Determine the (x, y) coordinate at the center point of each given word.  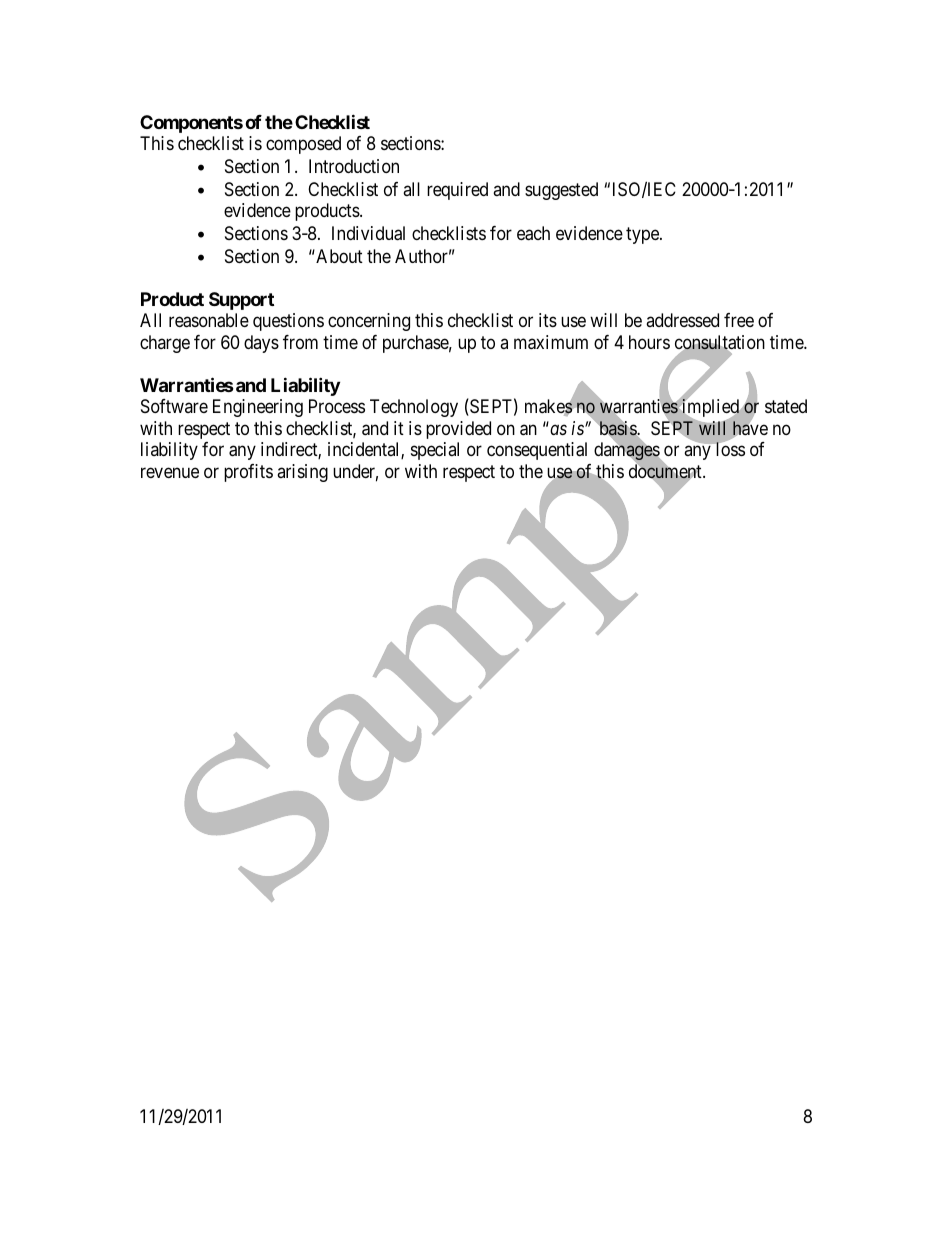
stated (786, 406)
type (643, 235)
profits (248, 473)
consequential (537, 451)
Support (241, 301)
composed (303, 145)
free (739, 320)
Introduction (354, 166)
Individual (368, 233)
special (435, 451)
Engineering (258, 408)
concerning (369, 322)
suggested (561, 191)
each (533, 233)
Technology (414, 408)
